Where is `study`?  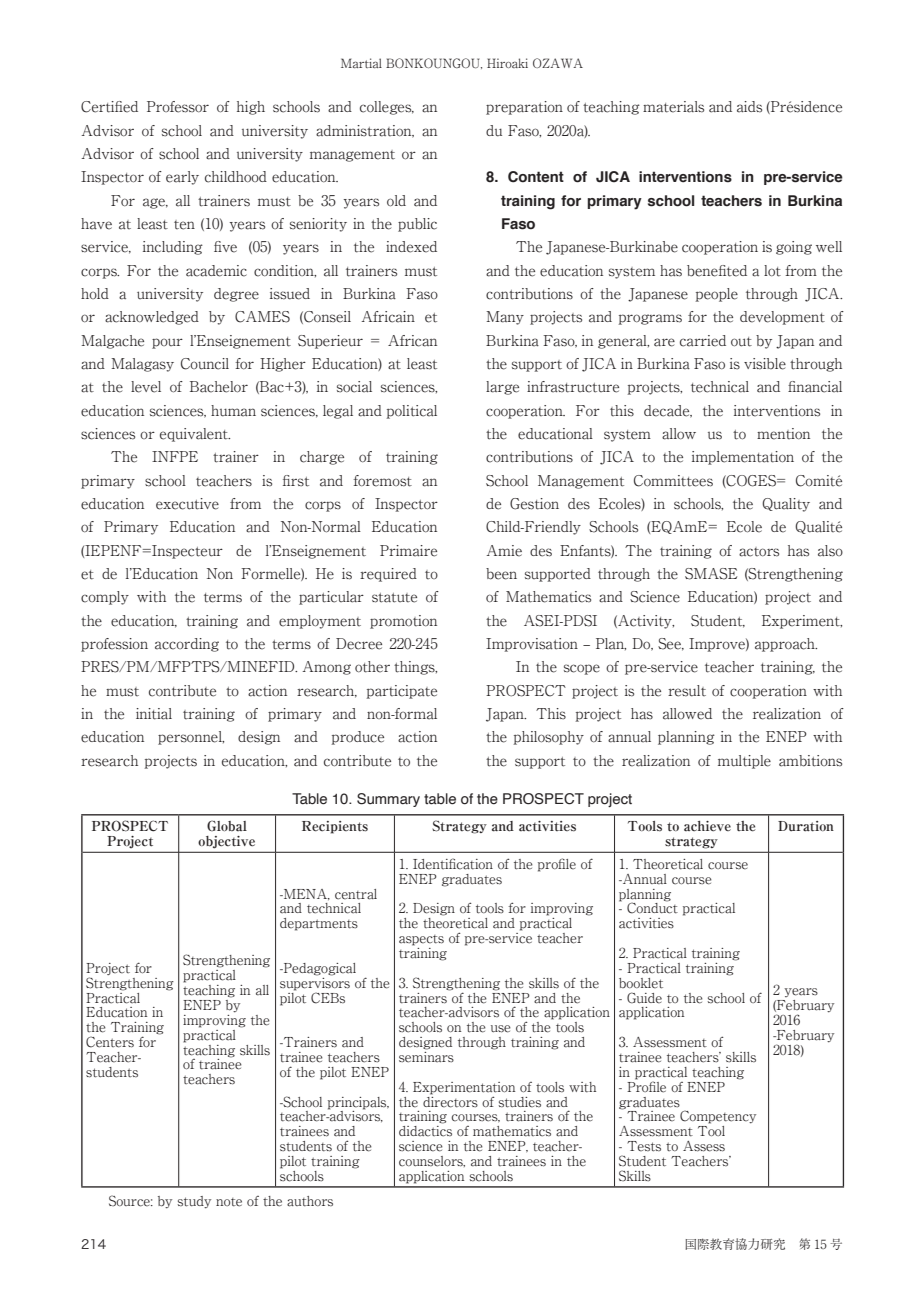
study is located at coordinates (194, 1202).
